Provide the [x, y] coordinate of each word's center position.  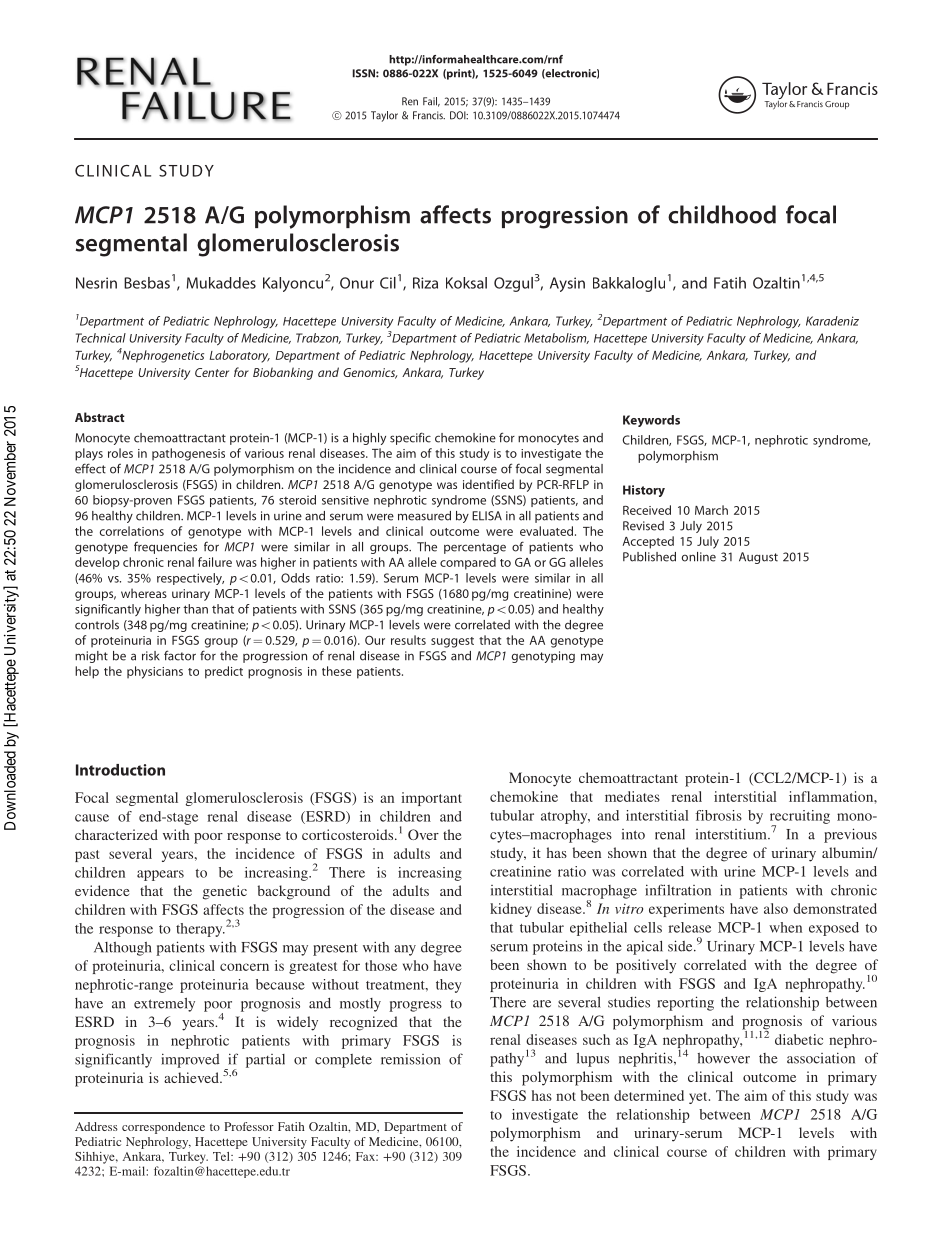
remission [410, 1059]
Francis [429, 115]
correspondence [163, 1128]
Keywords [651, 421]
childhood [722, 214]
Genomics [370, 373]
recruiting [800, 818]
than [195, 609]
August [758, 558]
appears [160, 875]
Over [423, 834]
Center [212, 372]
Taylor [384, 116]
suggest [452, 642]
